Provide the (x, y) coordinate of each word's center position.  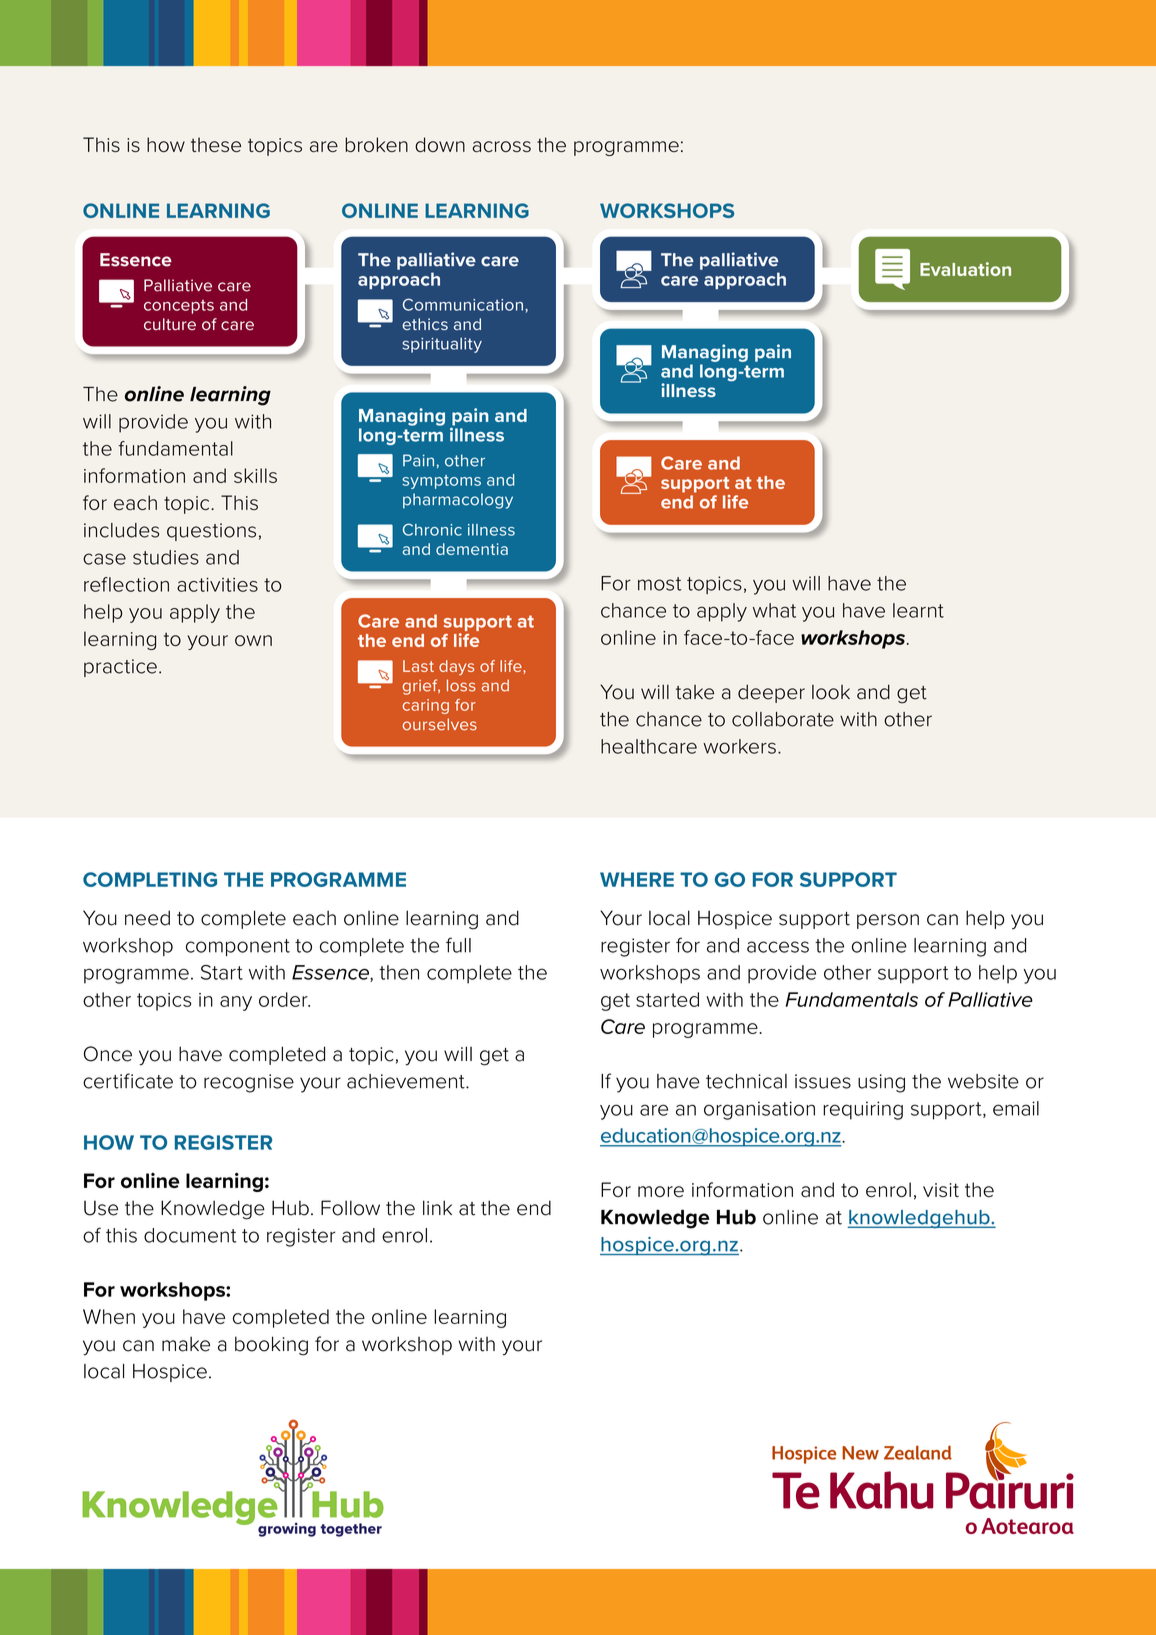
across (501, 146)
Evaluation (965, 269)
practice (120, 668)
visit (941, 1190)
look (831, 692)
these (216, 144)
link (437, 1207)
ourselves (440, 724)
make (186, 1344)
